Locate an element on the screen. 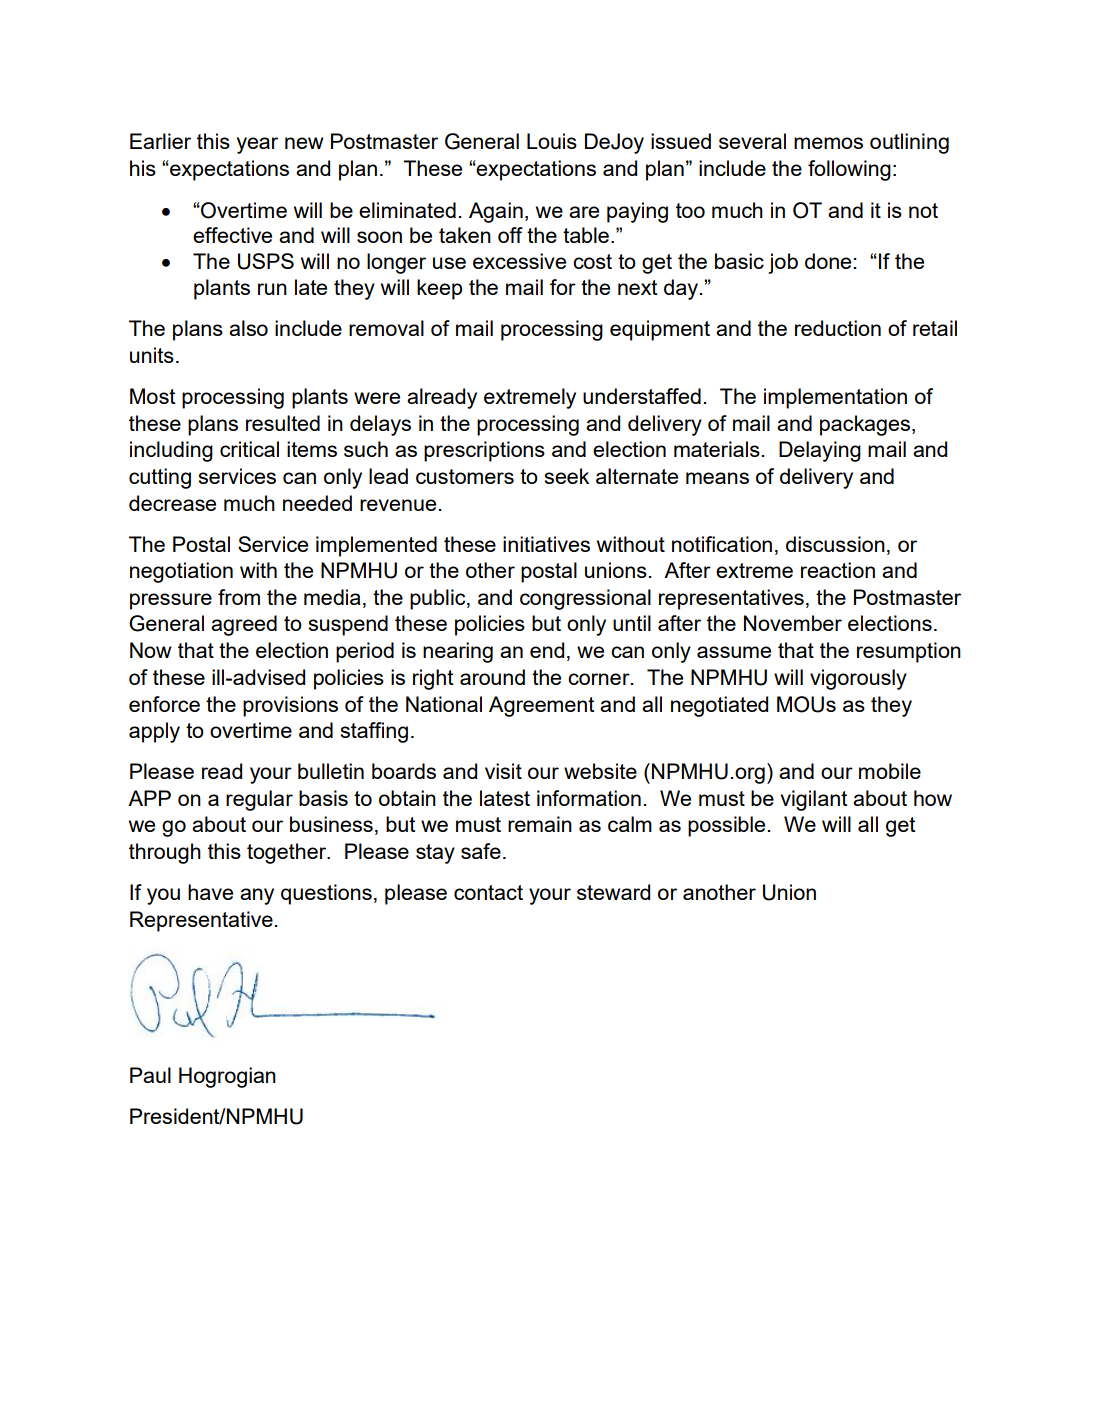 This screenshot has height=1417, width=1095. Paul is located at coordinates (150, 1075).
